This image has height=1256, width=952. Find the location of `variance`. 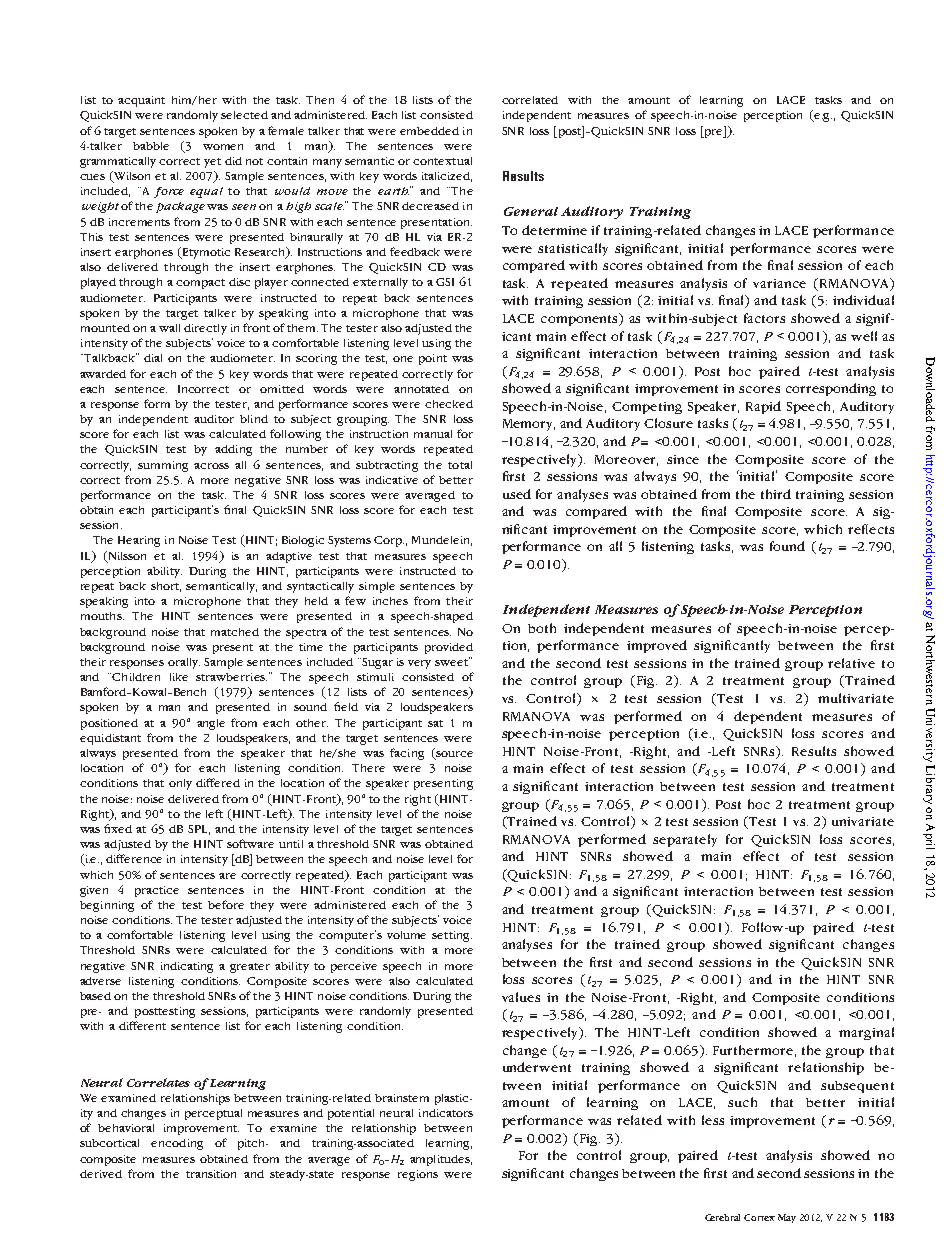

variance is located at coordinates (779, 283).
